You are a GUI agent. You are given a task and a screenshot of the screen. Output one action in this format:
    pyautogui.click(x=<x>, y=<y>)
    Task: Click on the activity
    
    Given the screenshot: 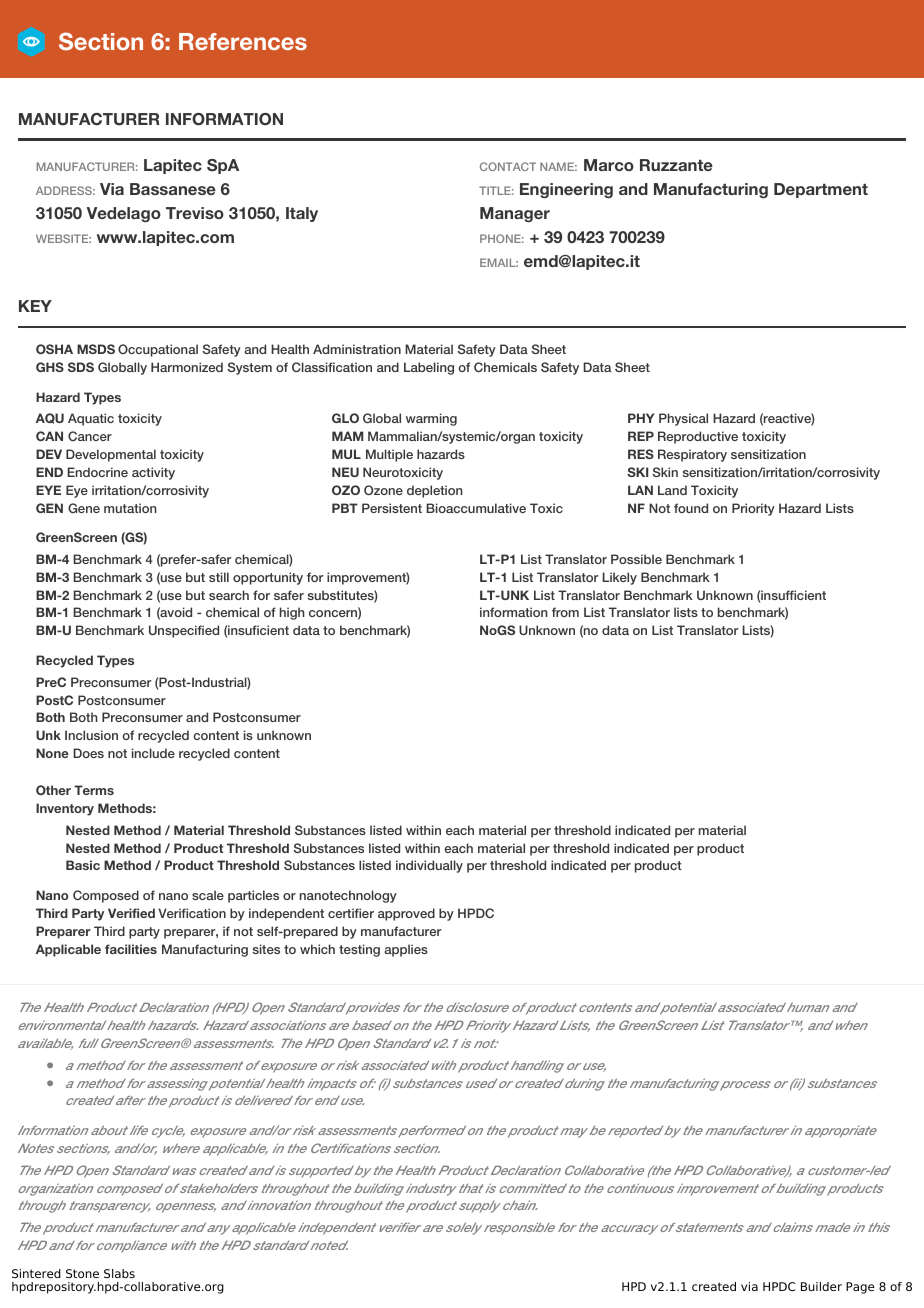 What is the action you would take?
    pyautogui.click(x=153, y=473)
